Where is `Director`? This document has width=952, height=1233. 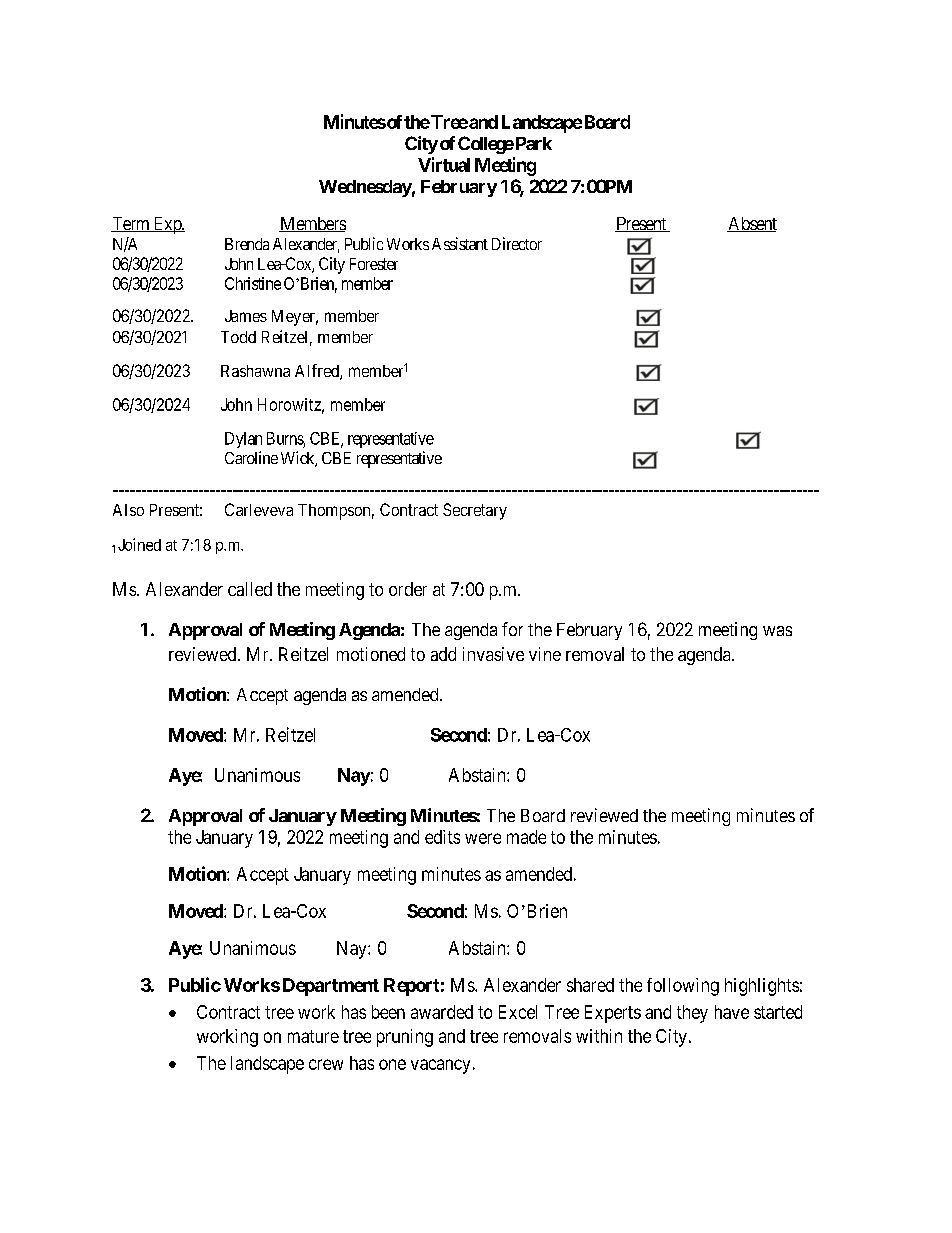
Director is located at coordinates (517, 243).
